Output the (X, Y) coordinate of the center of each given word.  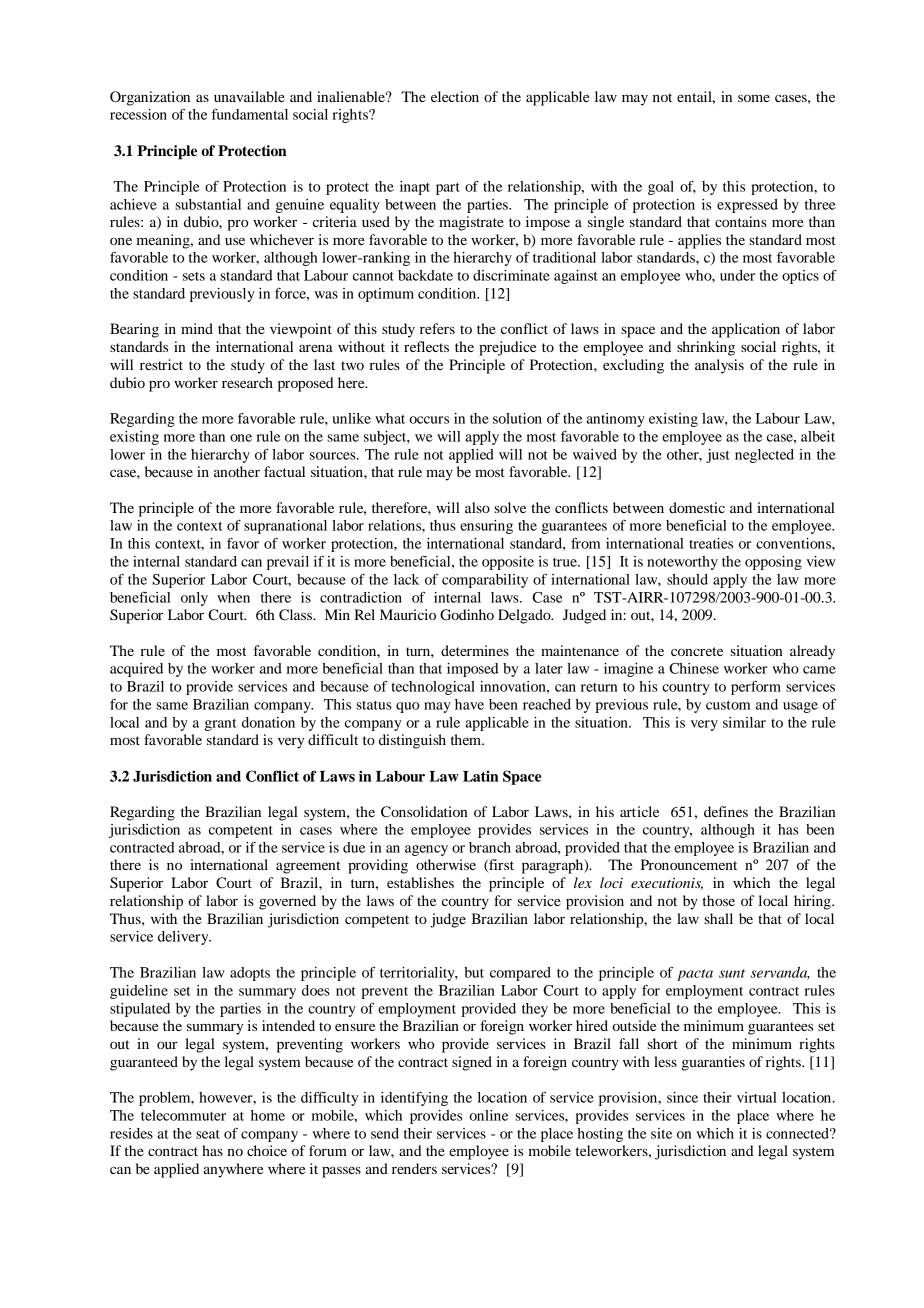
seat (208, 1134)
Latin (481, 776)
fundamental (250, 114)
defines (726, 811)
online (488, 1115)
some (754, 98)
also (477, 507)
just (718, 456)
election (455, 96)
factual (284, 471)
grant (220, 725)
